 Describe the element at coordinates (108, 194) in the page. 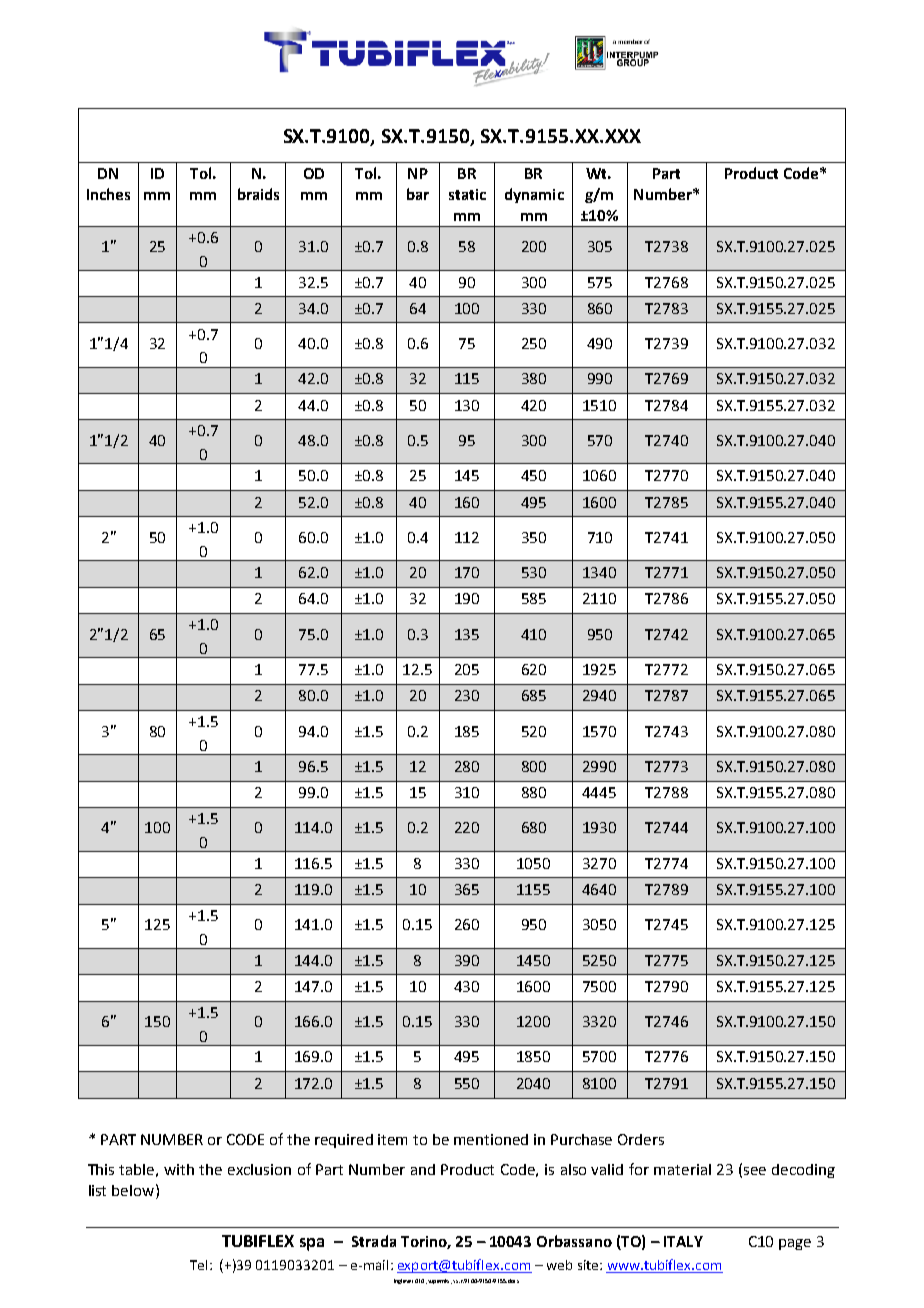

I see `Inches` at that location.
